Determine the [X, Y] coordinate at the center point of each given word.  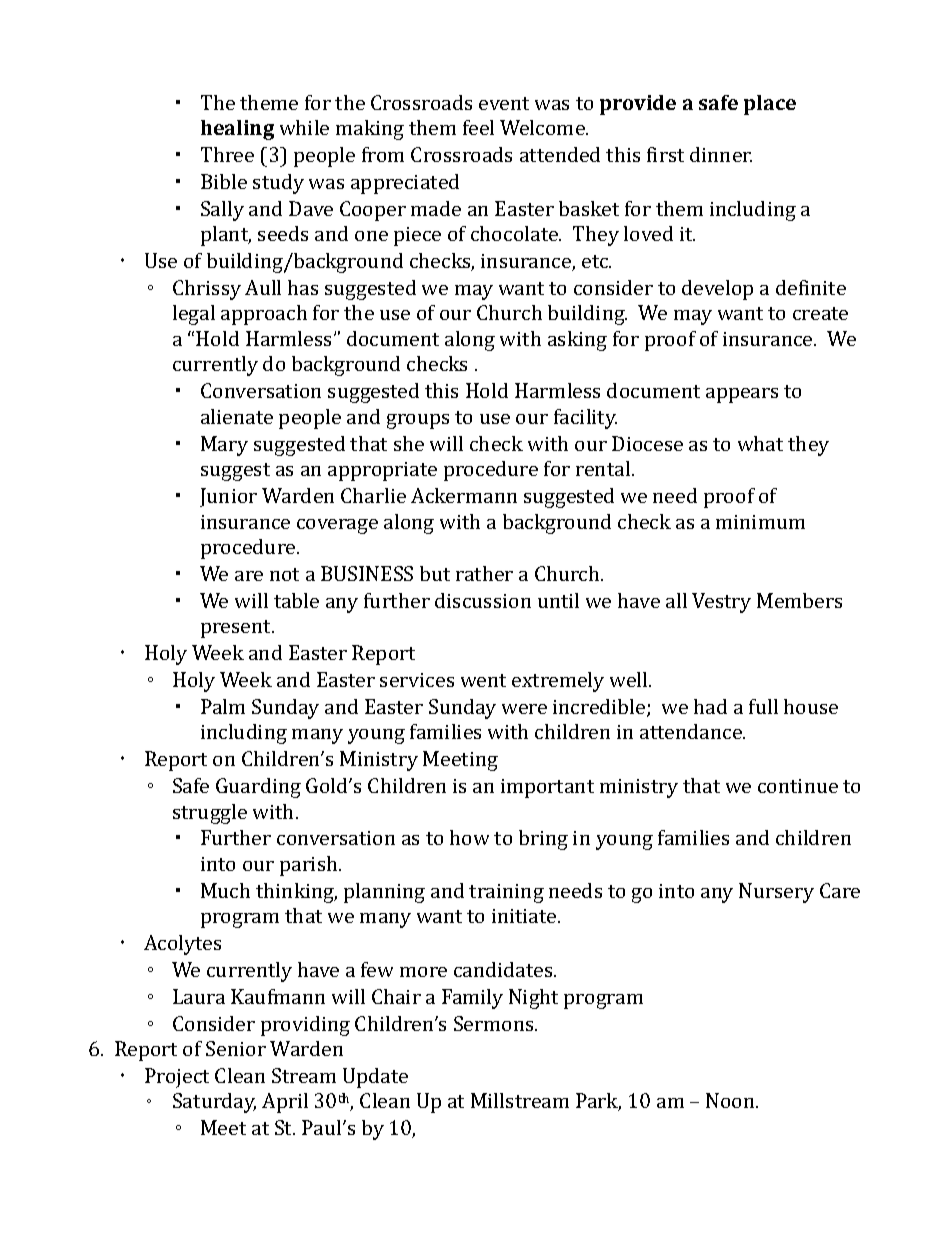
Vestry [721, 603]
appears [742, 395]
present [237, 629]
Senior [236, 1048]
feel [478, 127]
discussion [483, 600]
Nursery [776, 893]
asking [577, 341]
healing [237, 130]
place [770, 105]
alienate [237, 416]
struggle [210, 814]
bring [543, 840]
